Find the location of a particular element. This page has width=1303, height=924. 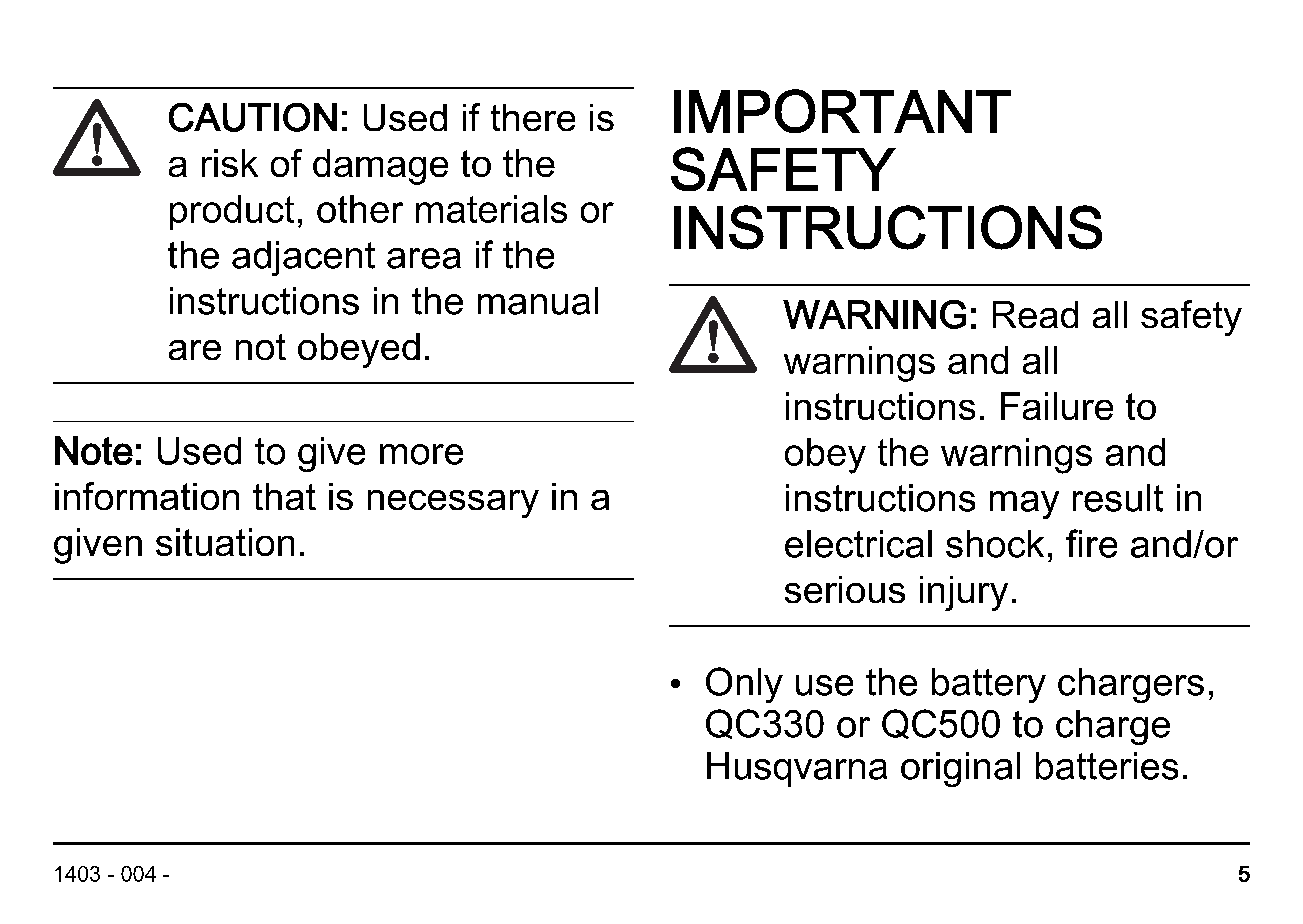

Only is located at coordinates (744, 685).
